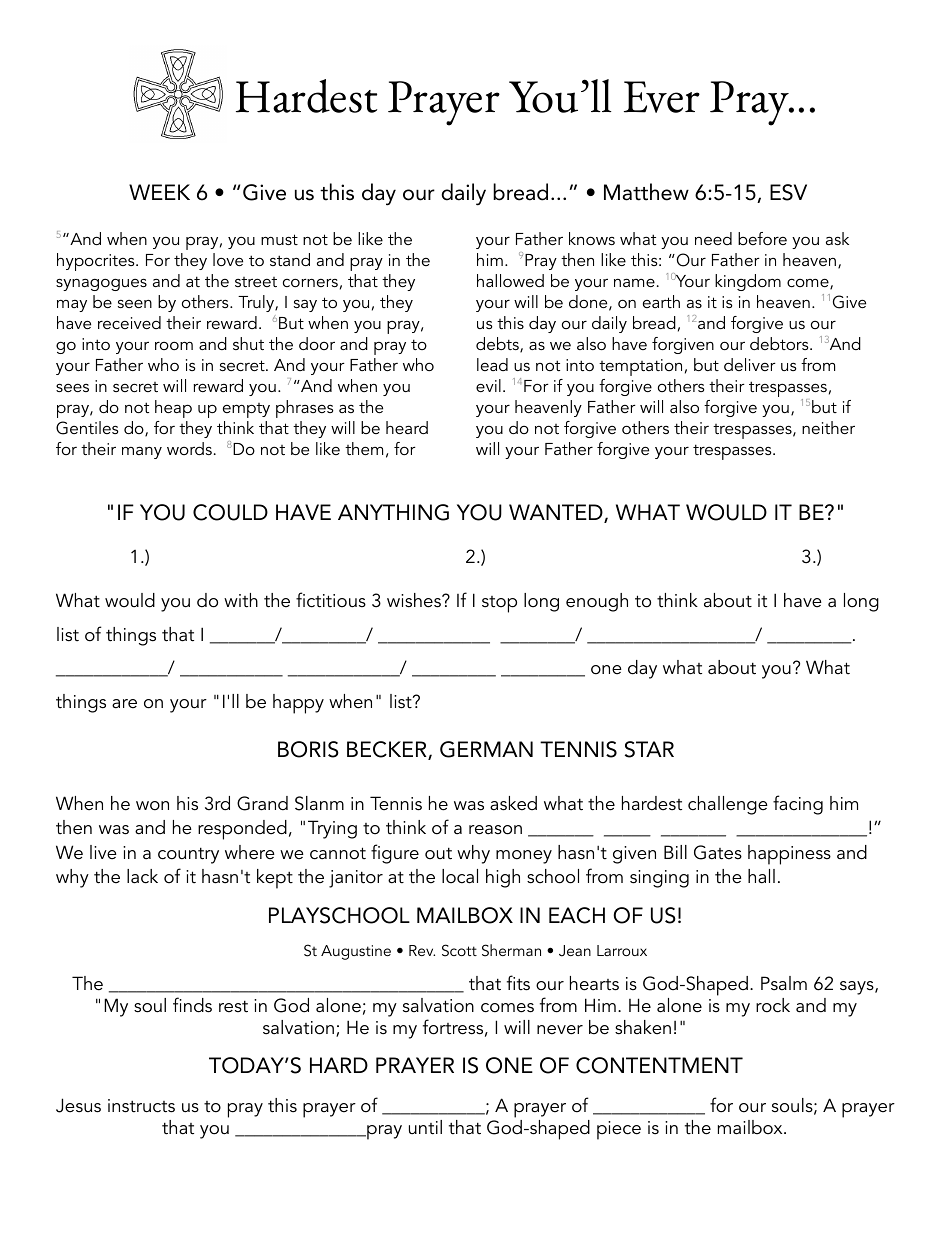 This page has height=1233, width=952. Describe the element at coordinates (828, 427) in the page. I see `neither` at that location.
